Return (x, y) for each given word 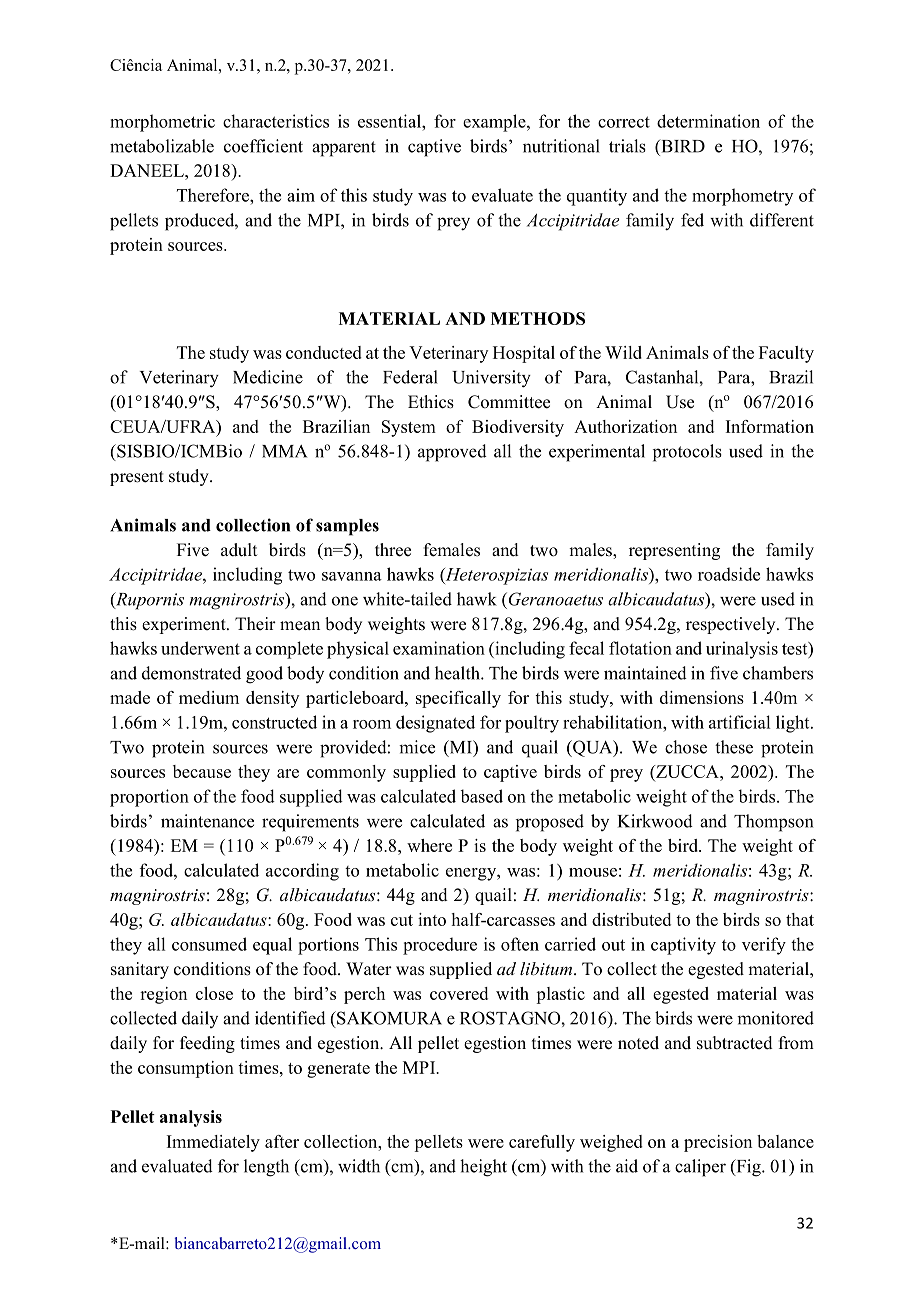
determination (708, 121)
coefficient (263, 146)
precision (718, 1143)
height (483, 1168)
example (495, 123)
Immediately (213, 1143)
